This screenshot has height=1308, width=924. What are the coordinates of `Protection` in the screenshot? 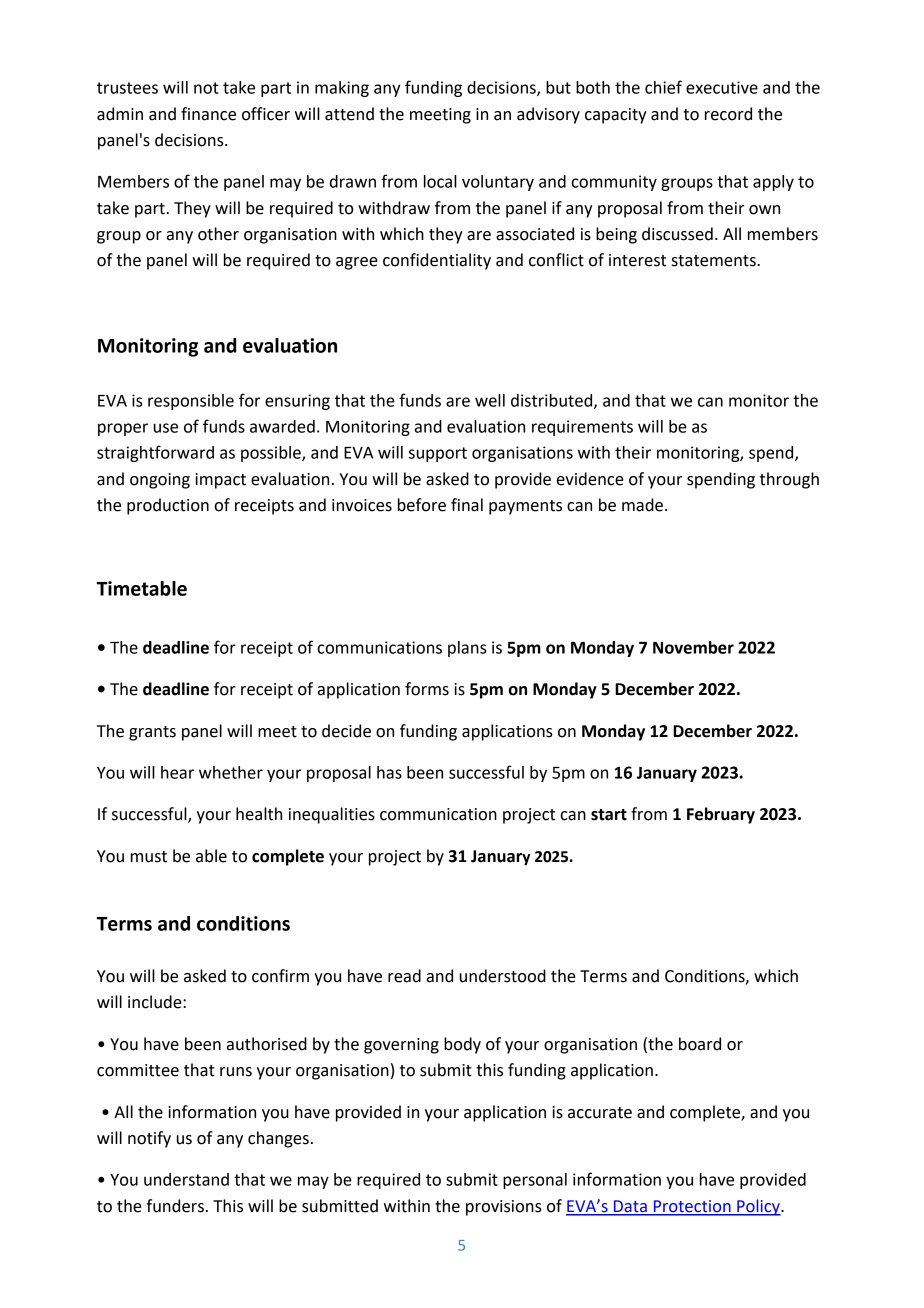 It's located at (692, 1207).
